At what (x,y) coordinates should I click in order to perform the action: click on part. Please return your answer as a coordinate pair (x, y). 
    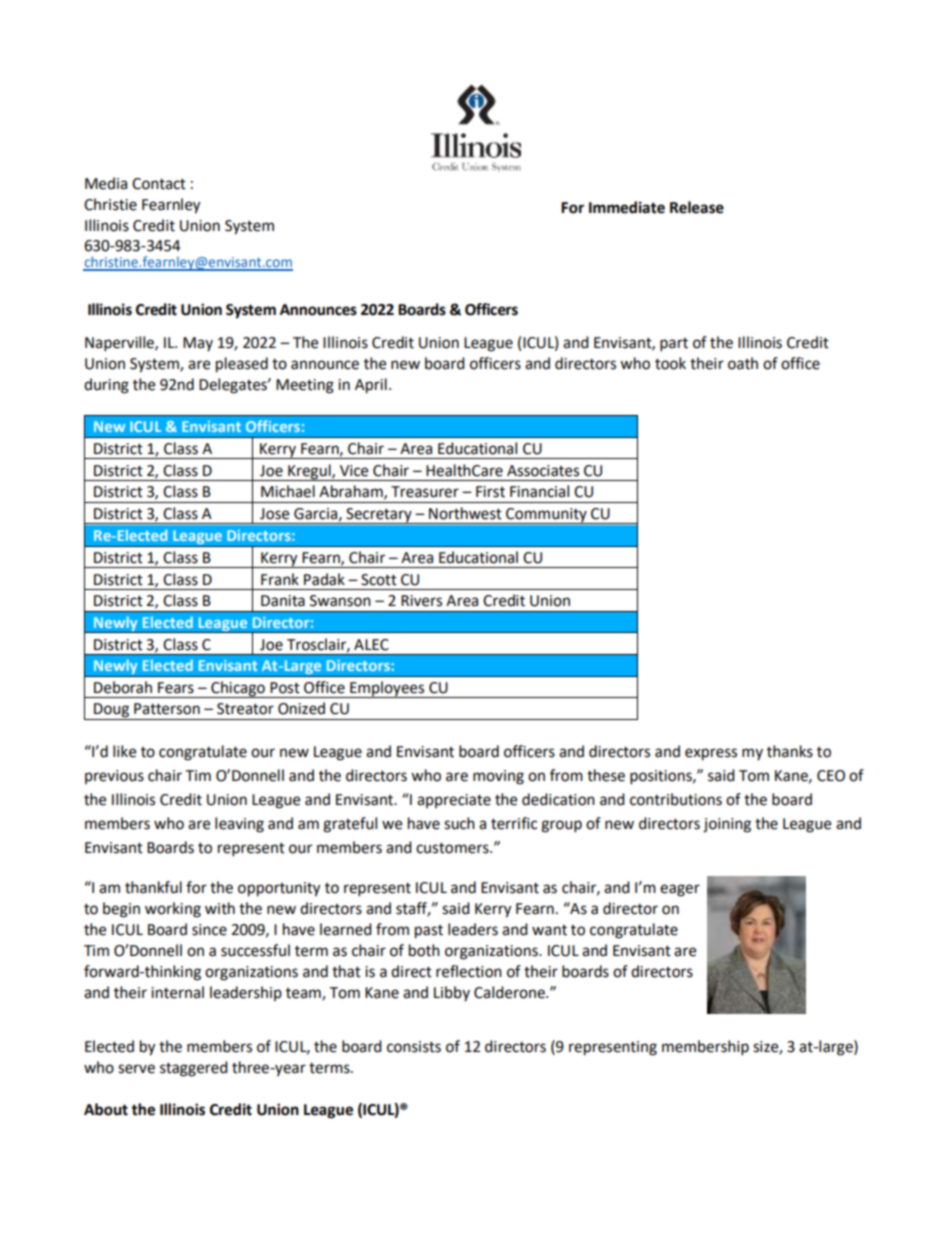
    Looking at the image, I should click on (674, 345).
